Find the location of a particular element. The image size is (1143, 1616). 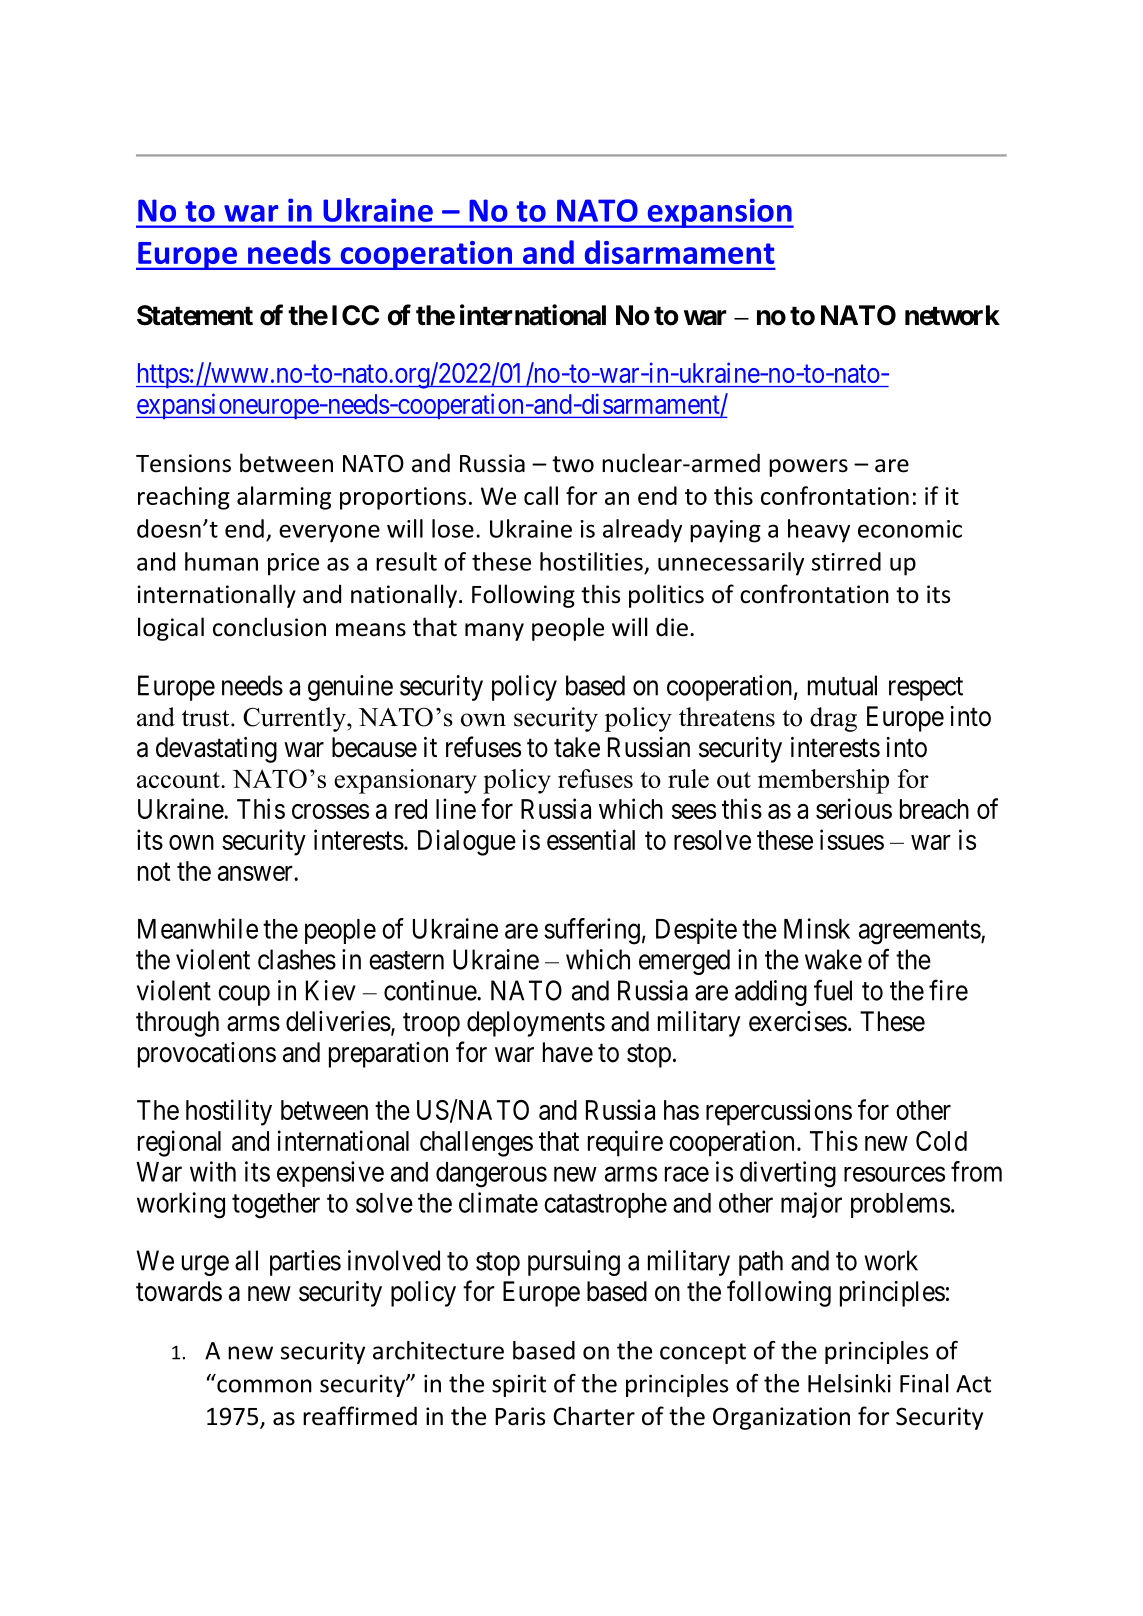

powers is located at coordinates (808, 468).
